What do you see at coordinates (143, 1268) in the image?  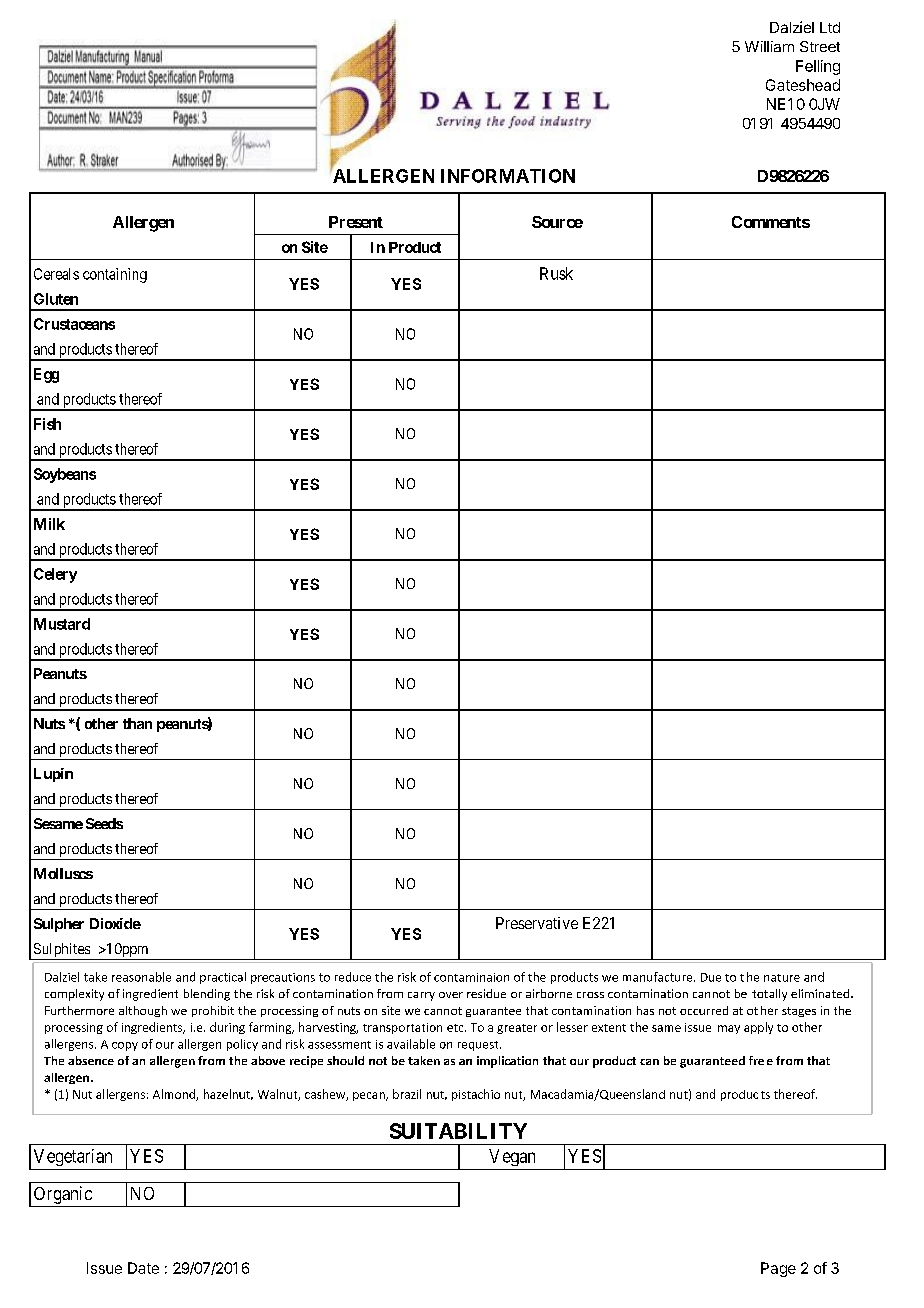 I see `Date` at bounding box center [143, 1268].
